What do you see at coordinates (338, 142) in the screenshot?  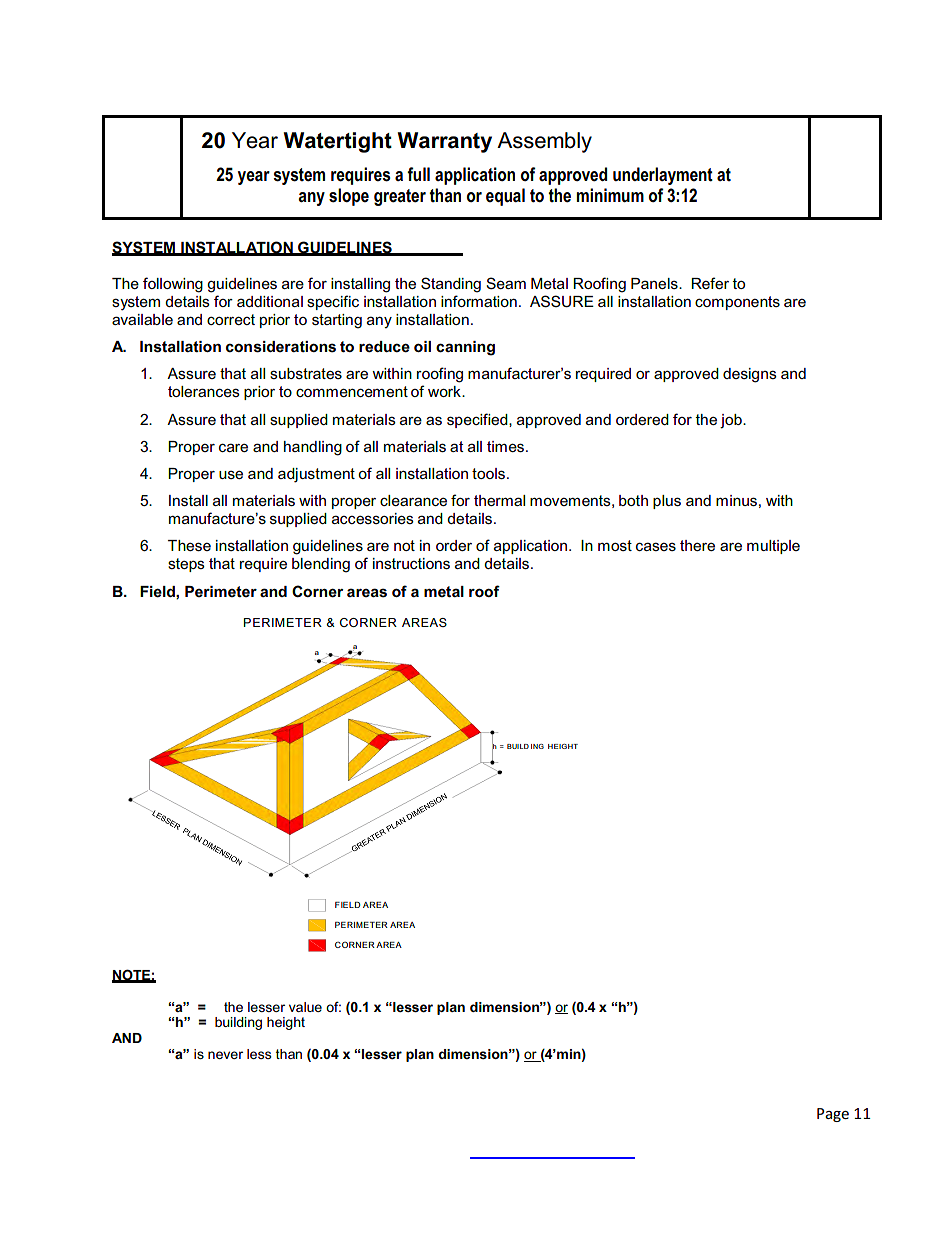 I see `Watertight` at bounding box center [338, 142].
